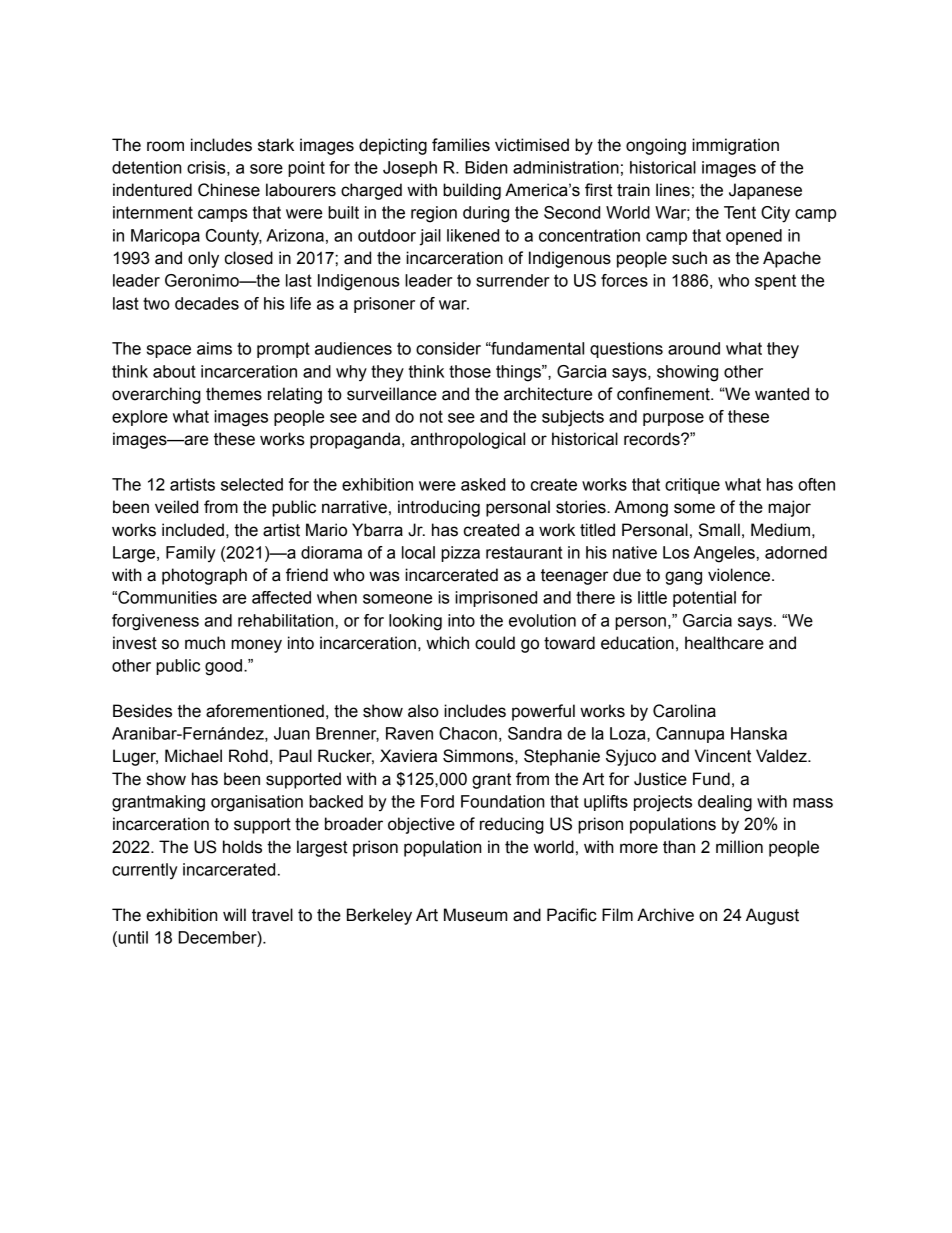  Describe the element at coordinates (234, 914) in the screenshot. I see `will` at that location.
